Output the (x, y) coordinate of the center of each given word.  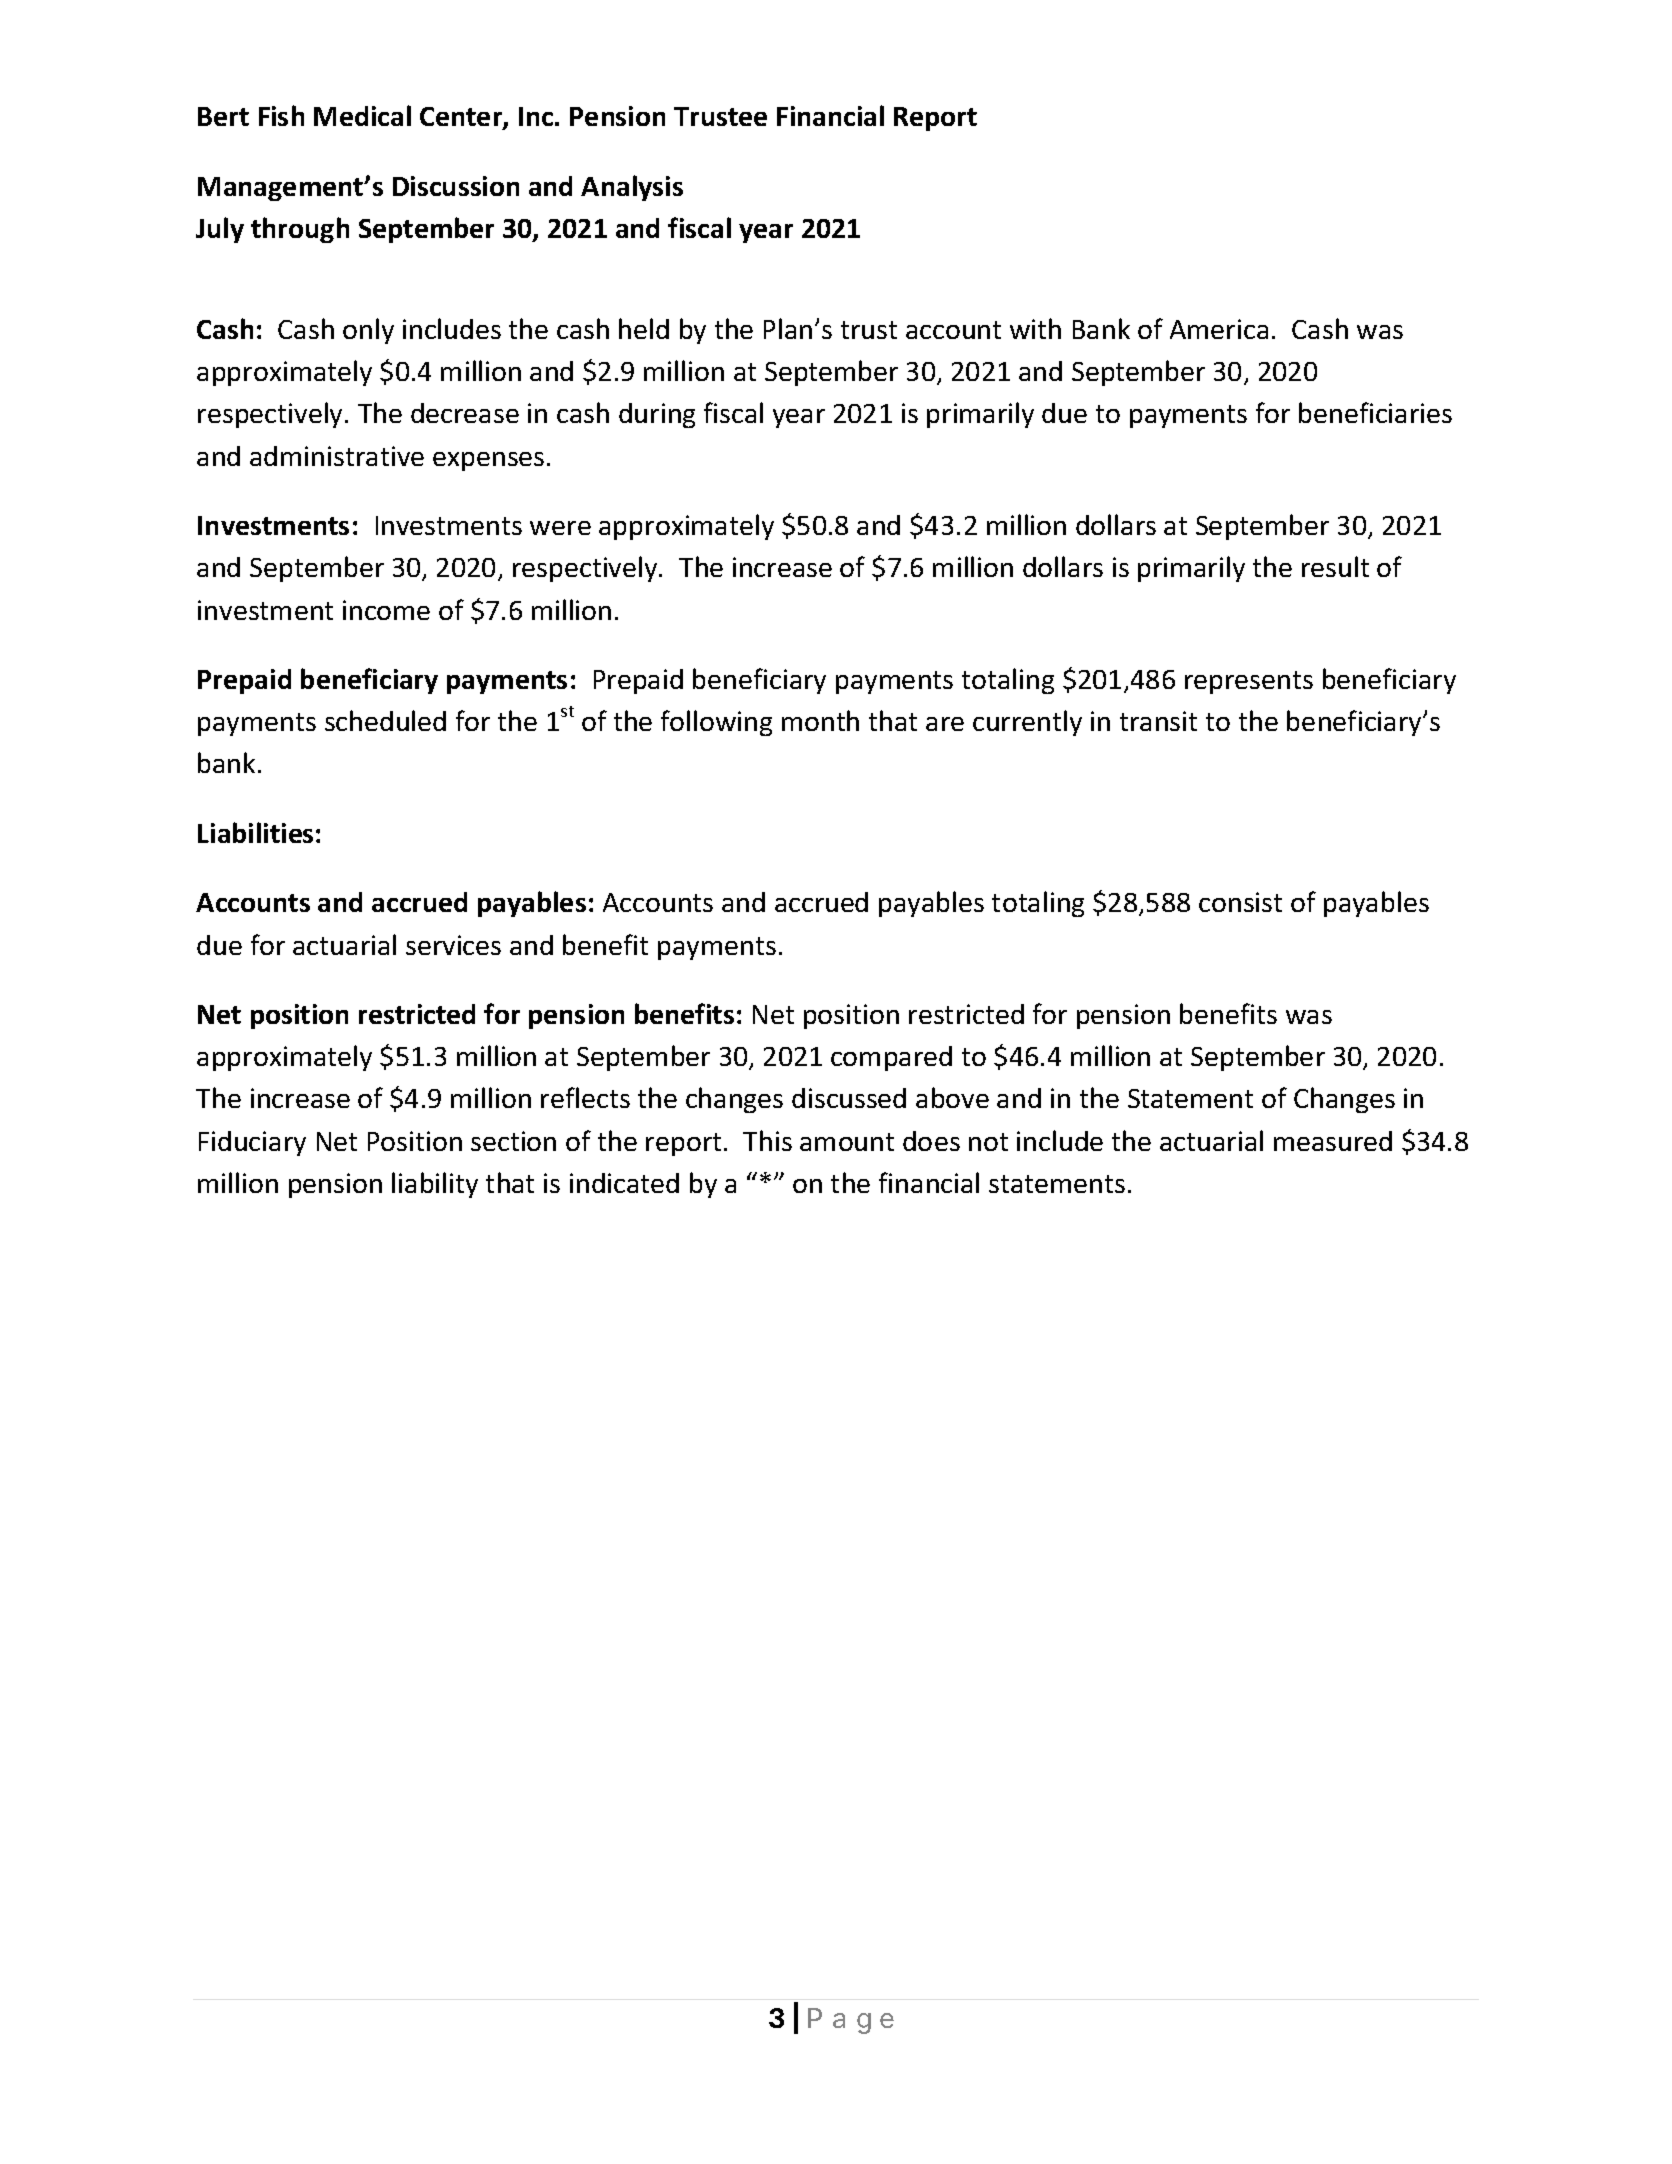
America (1219, 329)
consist (1240, 902)
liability (435, 1185)
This (767, 1140)
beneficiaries (1375, 412)
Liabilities (255, 832)
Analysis (632, 188)
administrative (337, 456)
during (657, 415)
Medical (362, 115)
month (820, 720)
